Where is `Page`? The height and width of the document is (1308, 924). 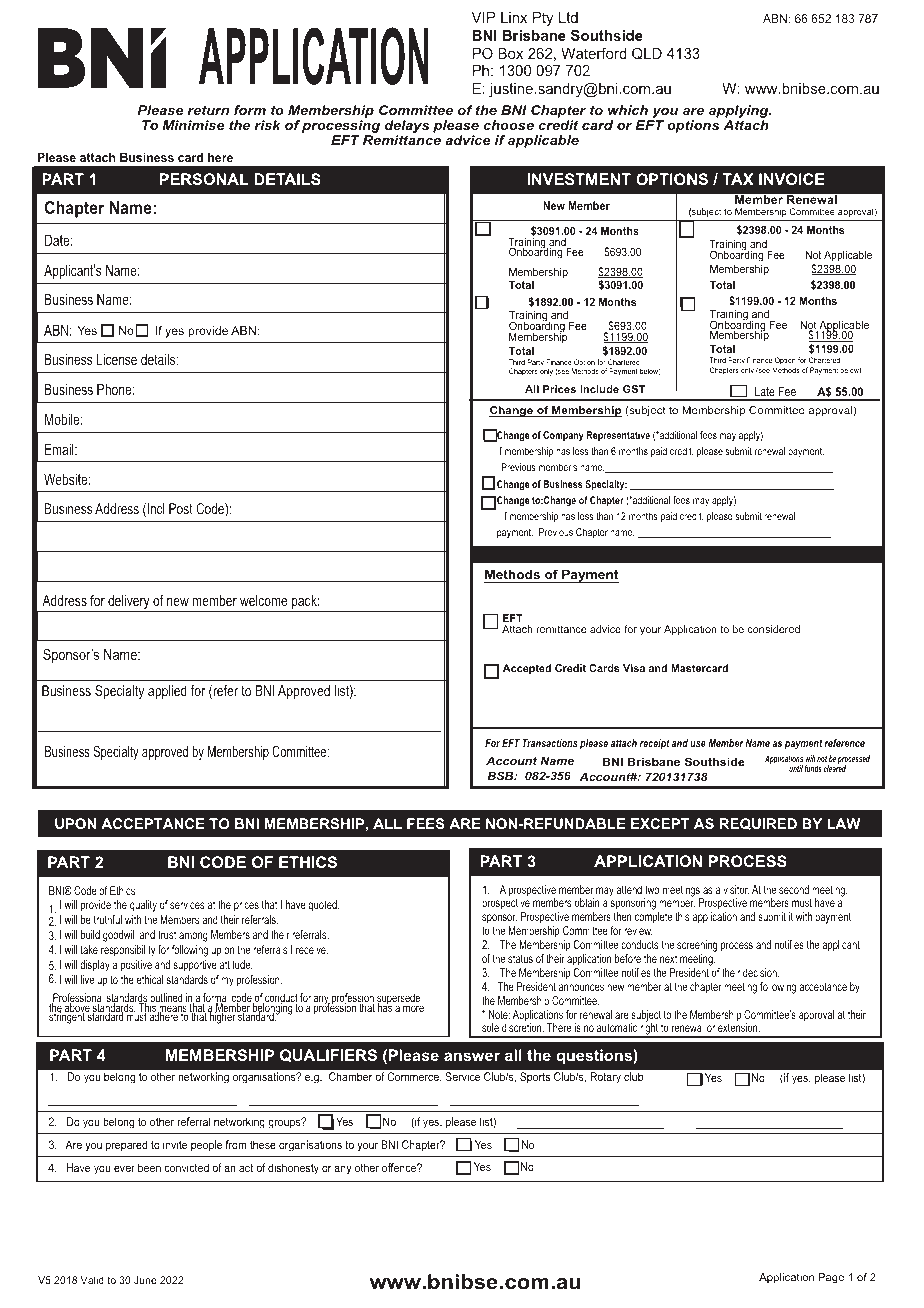 Page is located at coordinates (831, 1278).
